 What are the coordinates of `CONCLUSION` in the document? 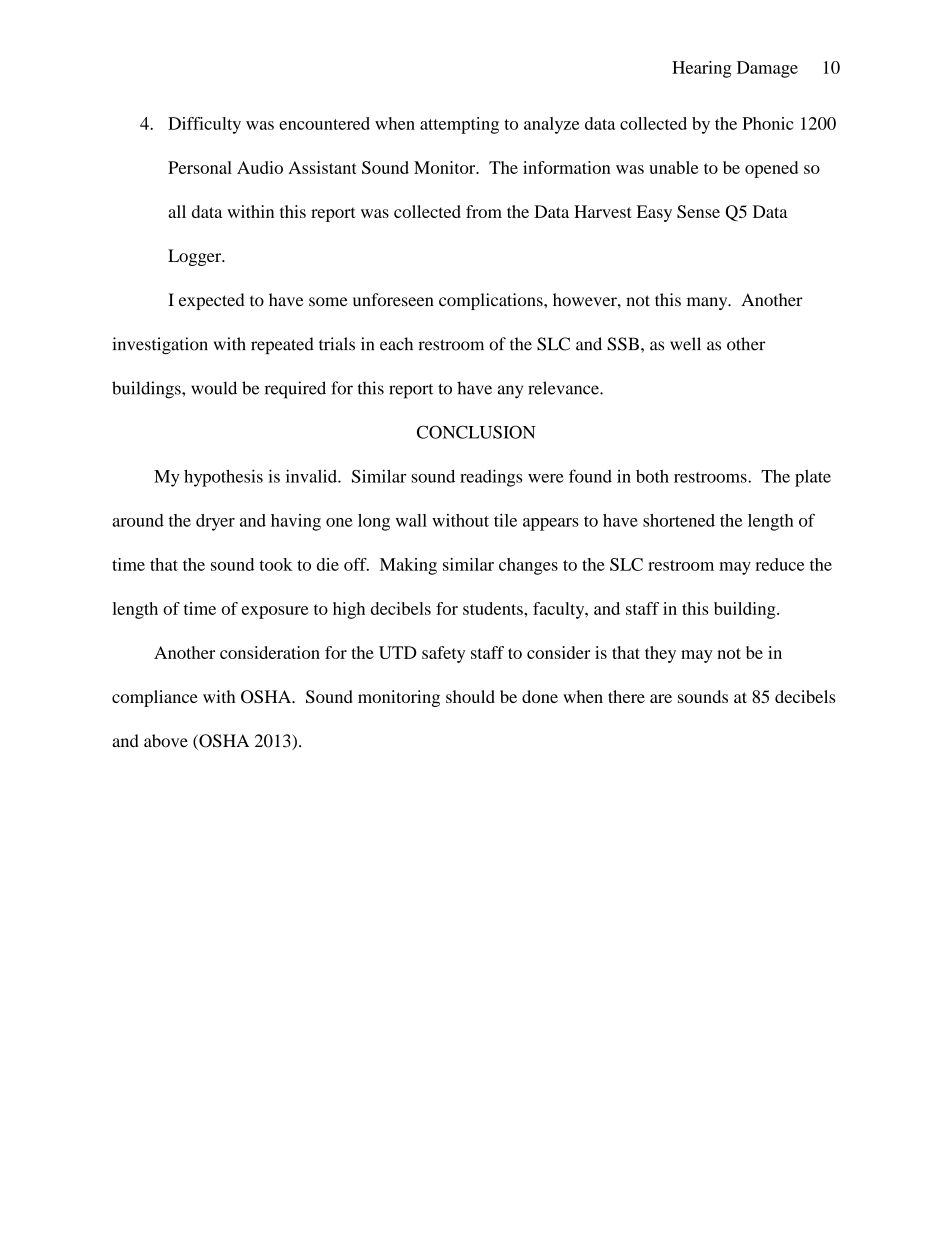 It's located at (476, 432).
